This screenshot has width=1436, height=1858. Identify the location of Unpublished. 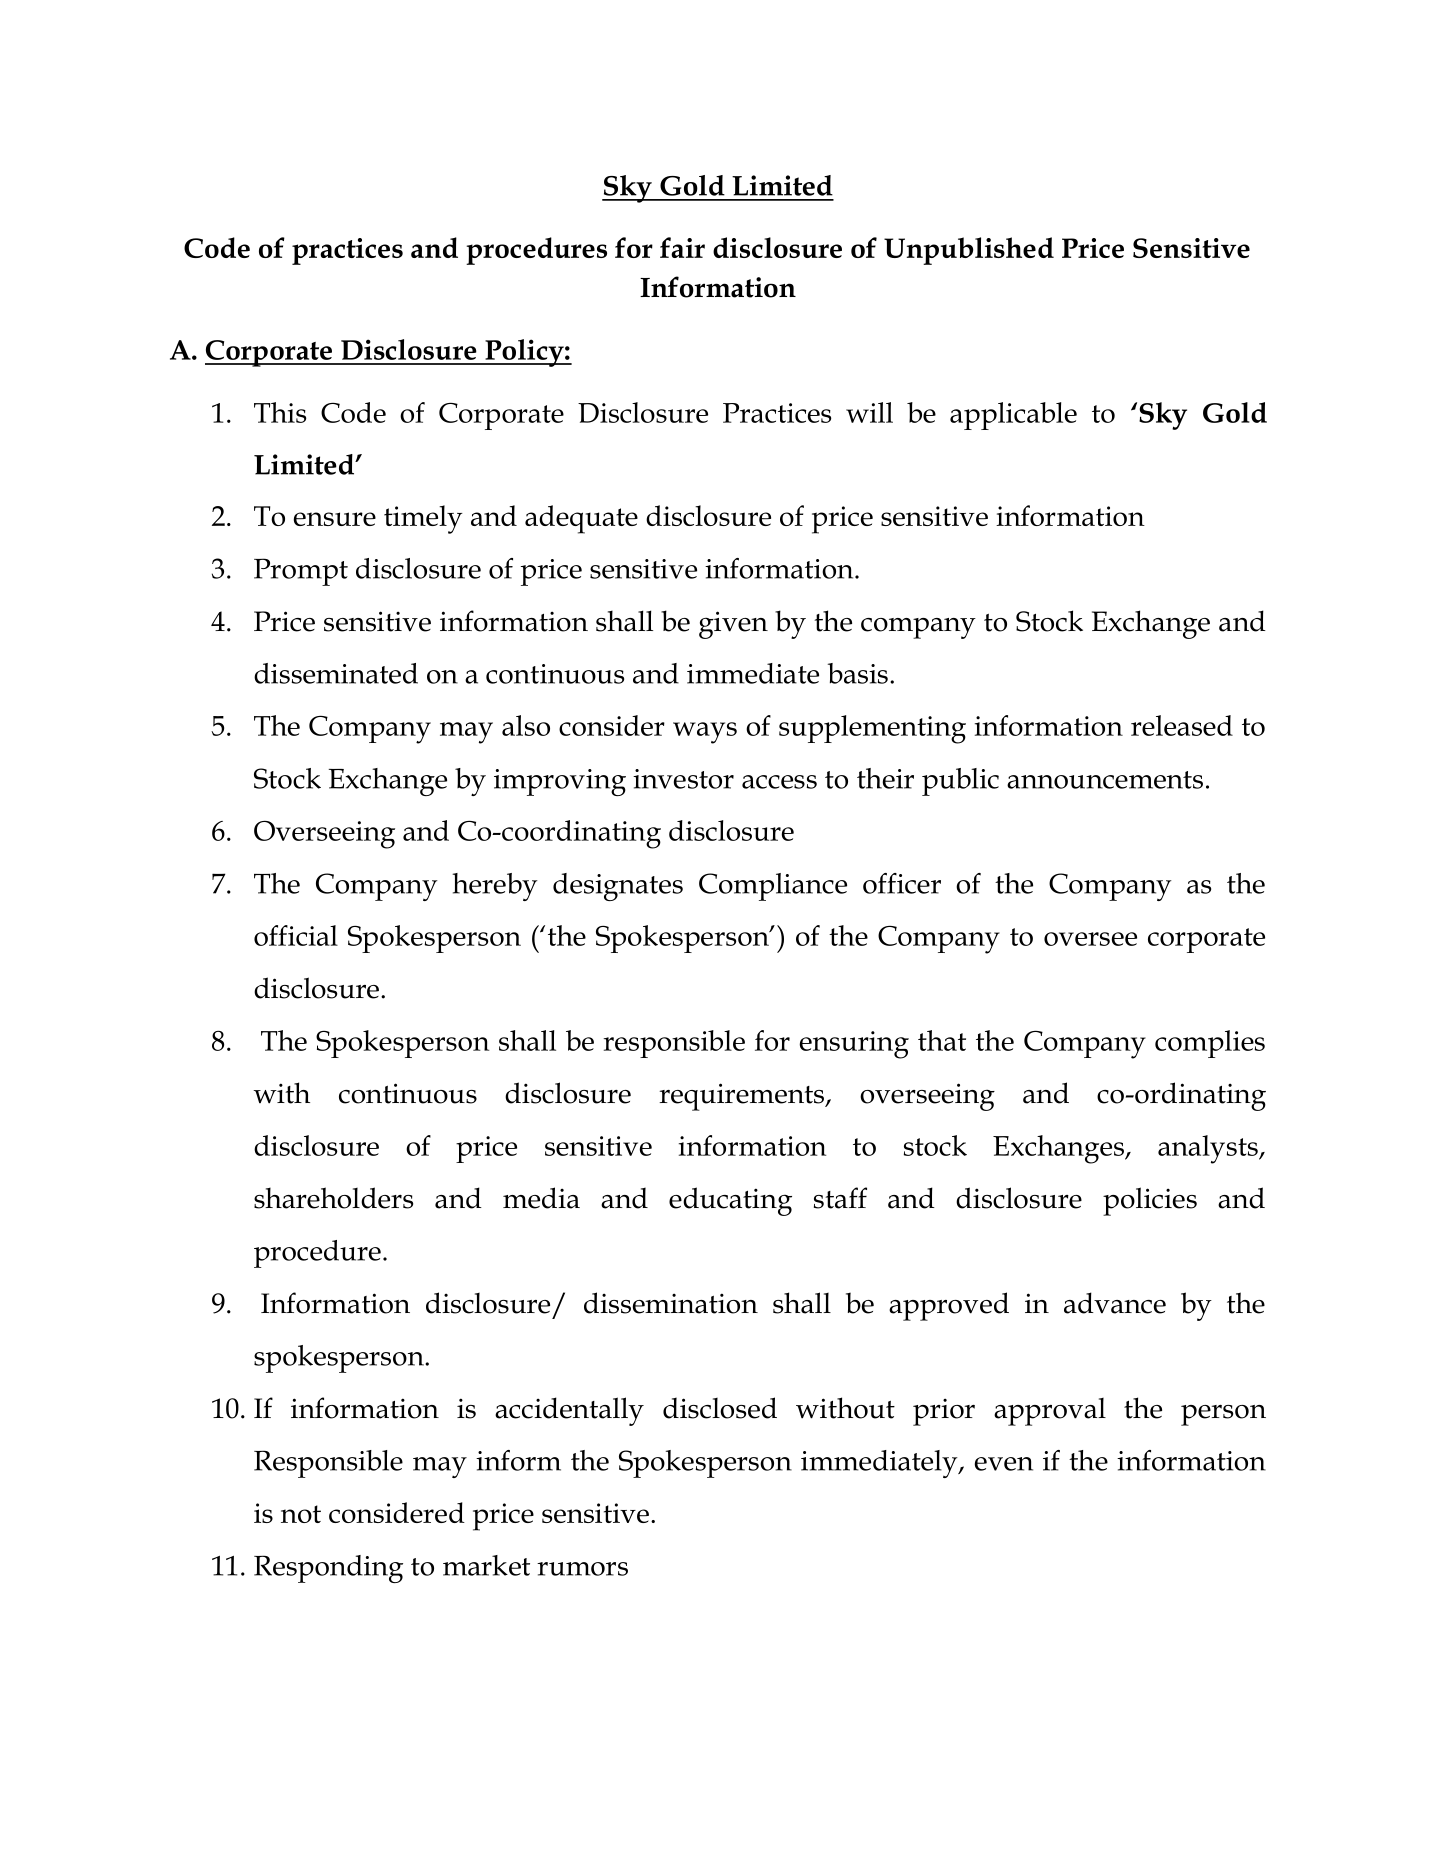
(969, 251).
